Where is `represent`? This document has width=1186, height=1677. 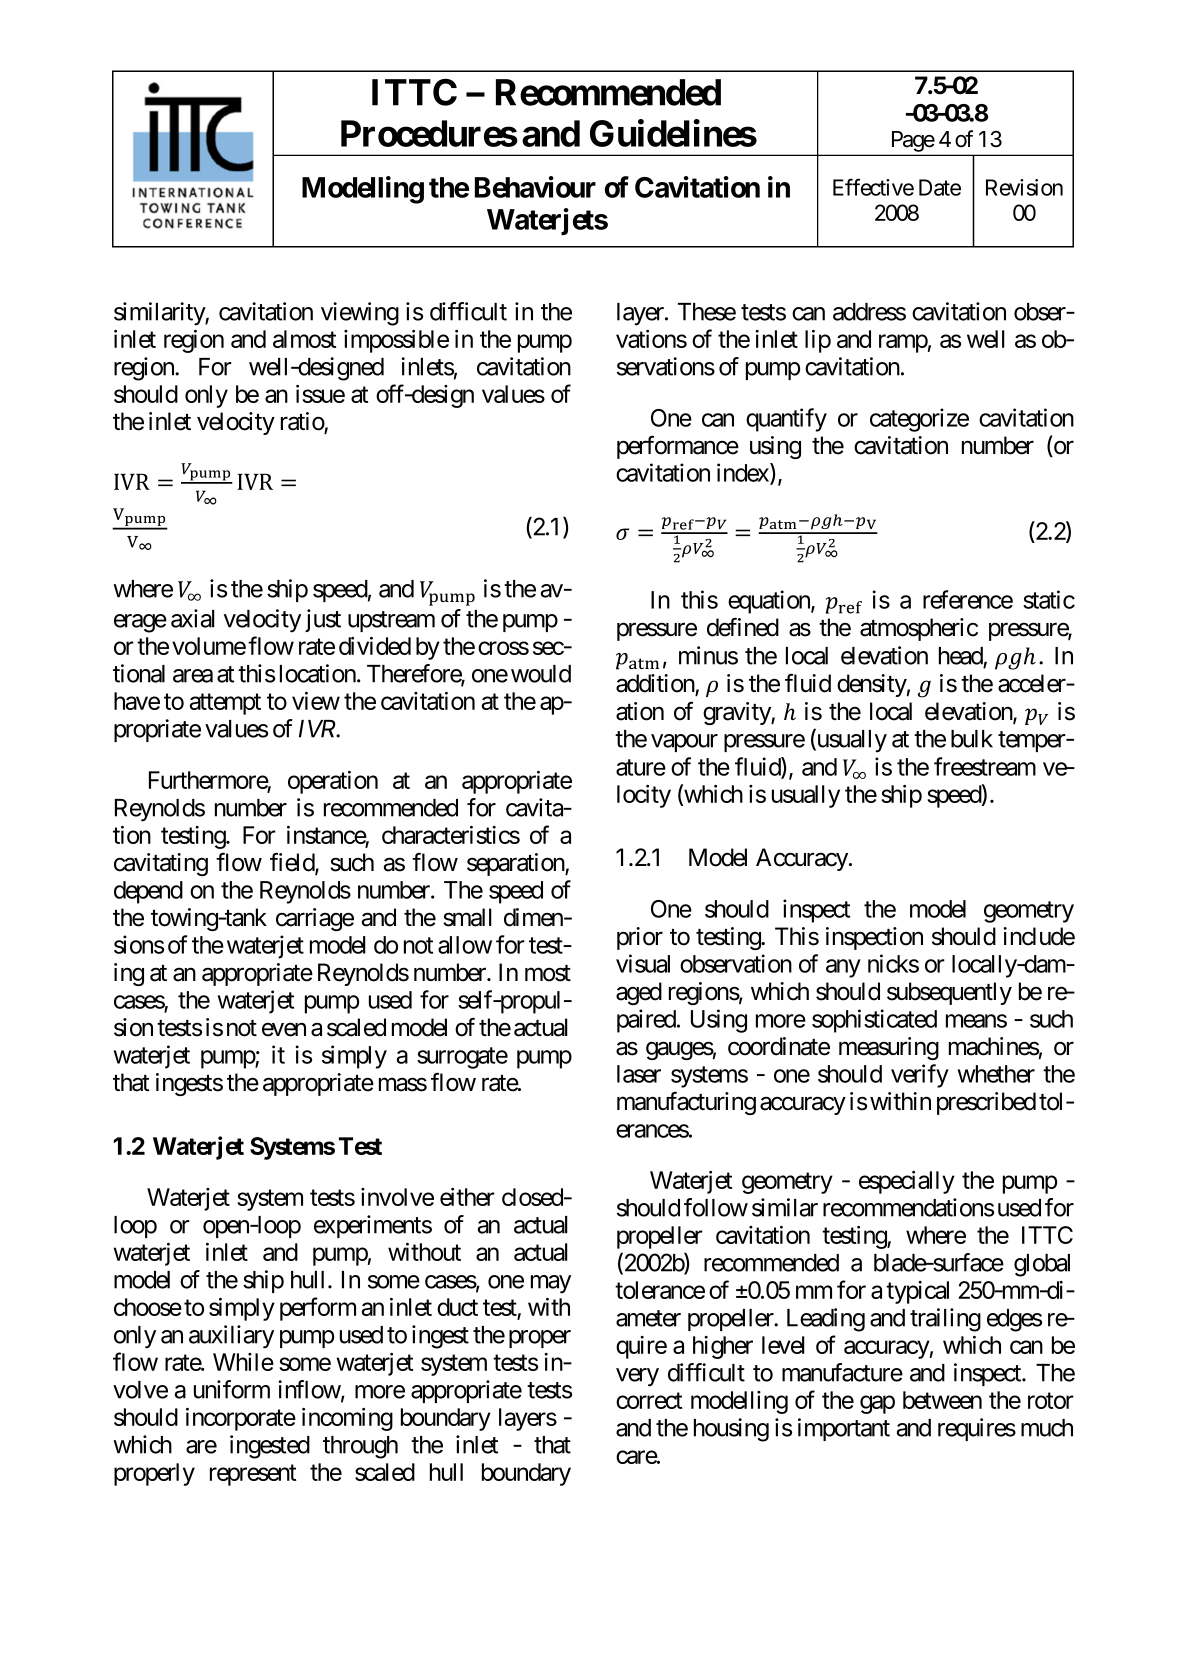 represent is located at coordinates (253, 1475).
